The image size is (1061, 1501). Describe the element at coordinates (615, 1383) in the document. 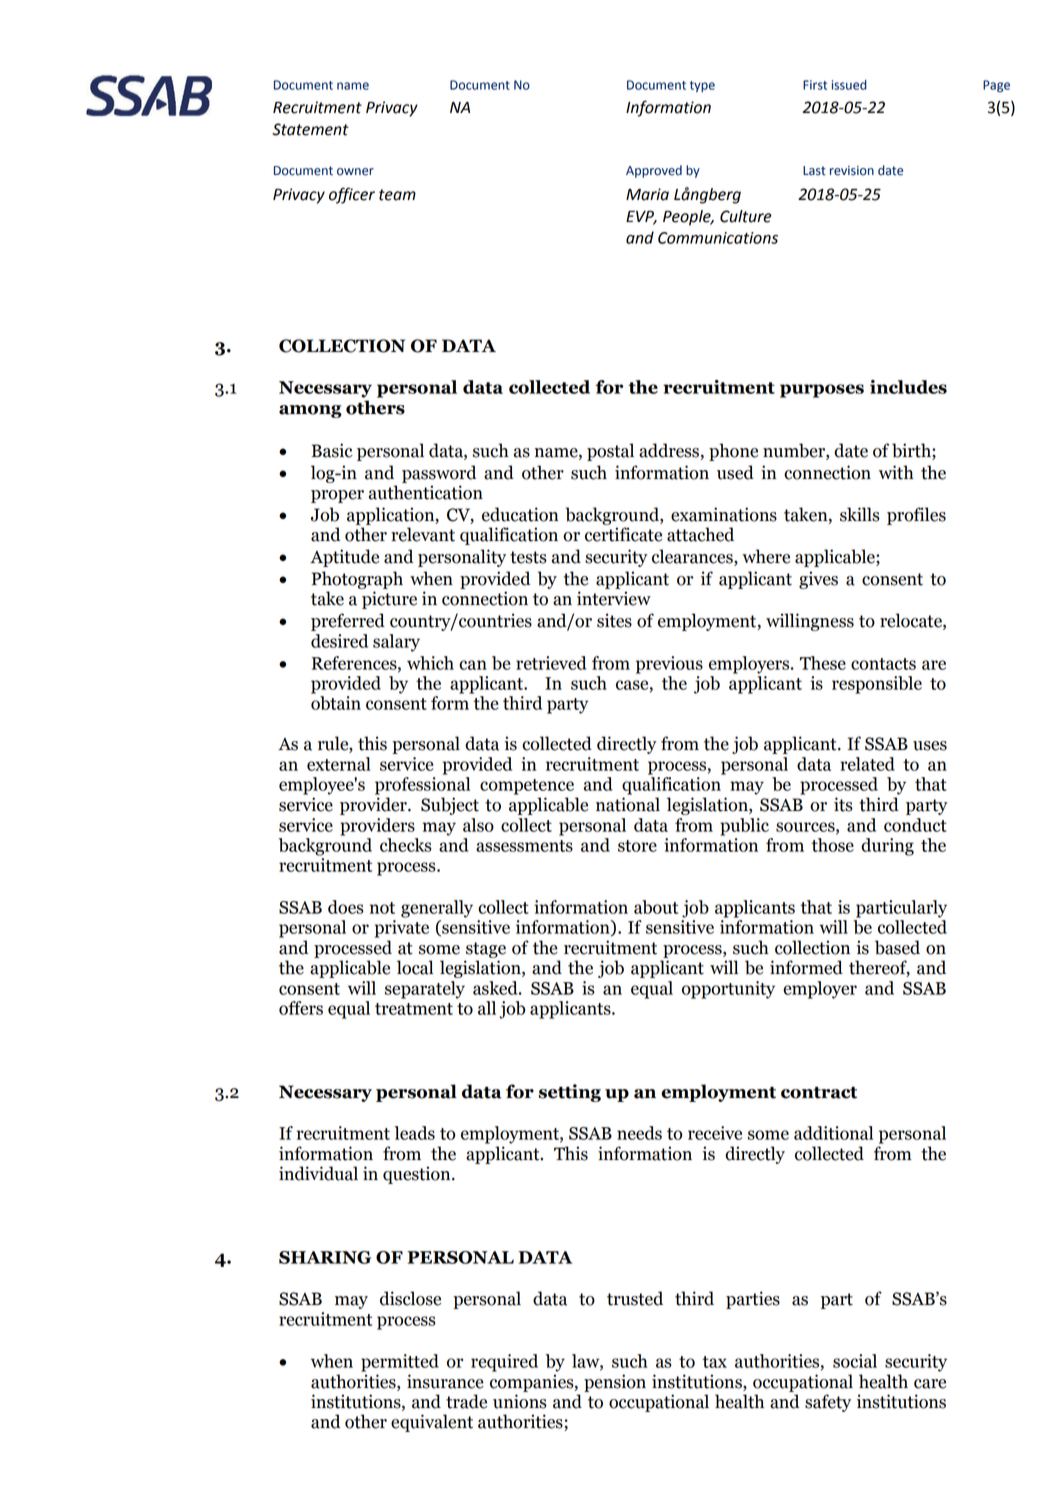

I see `pension` at that location.
